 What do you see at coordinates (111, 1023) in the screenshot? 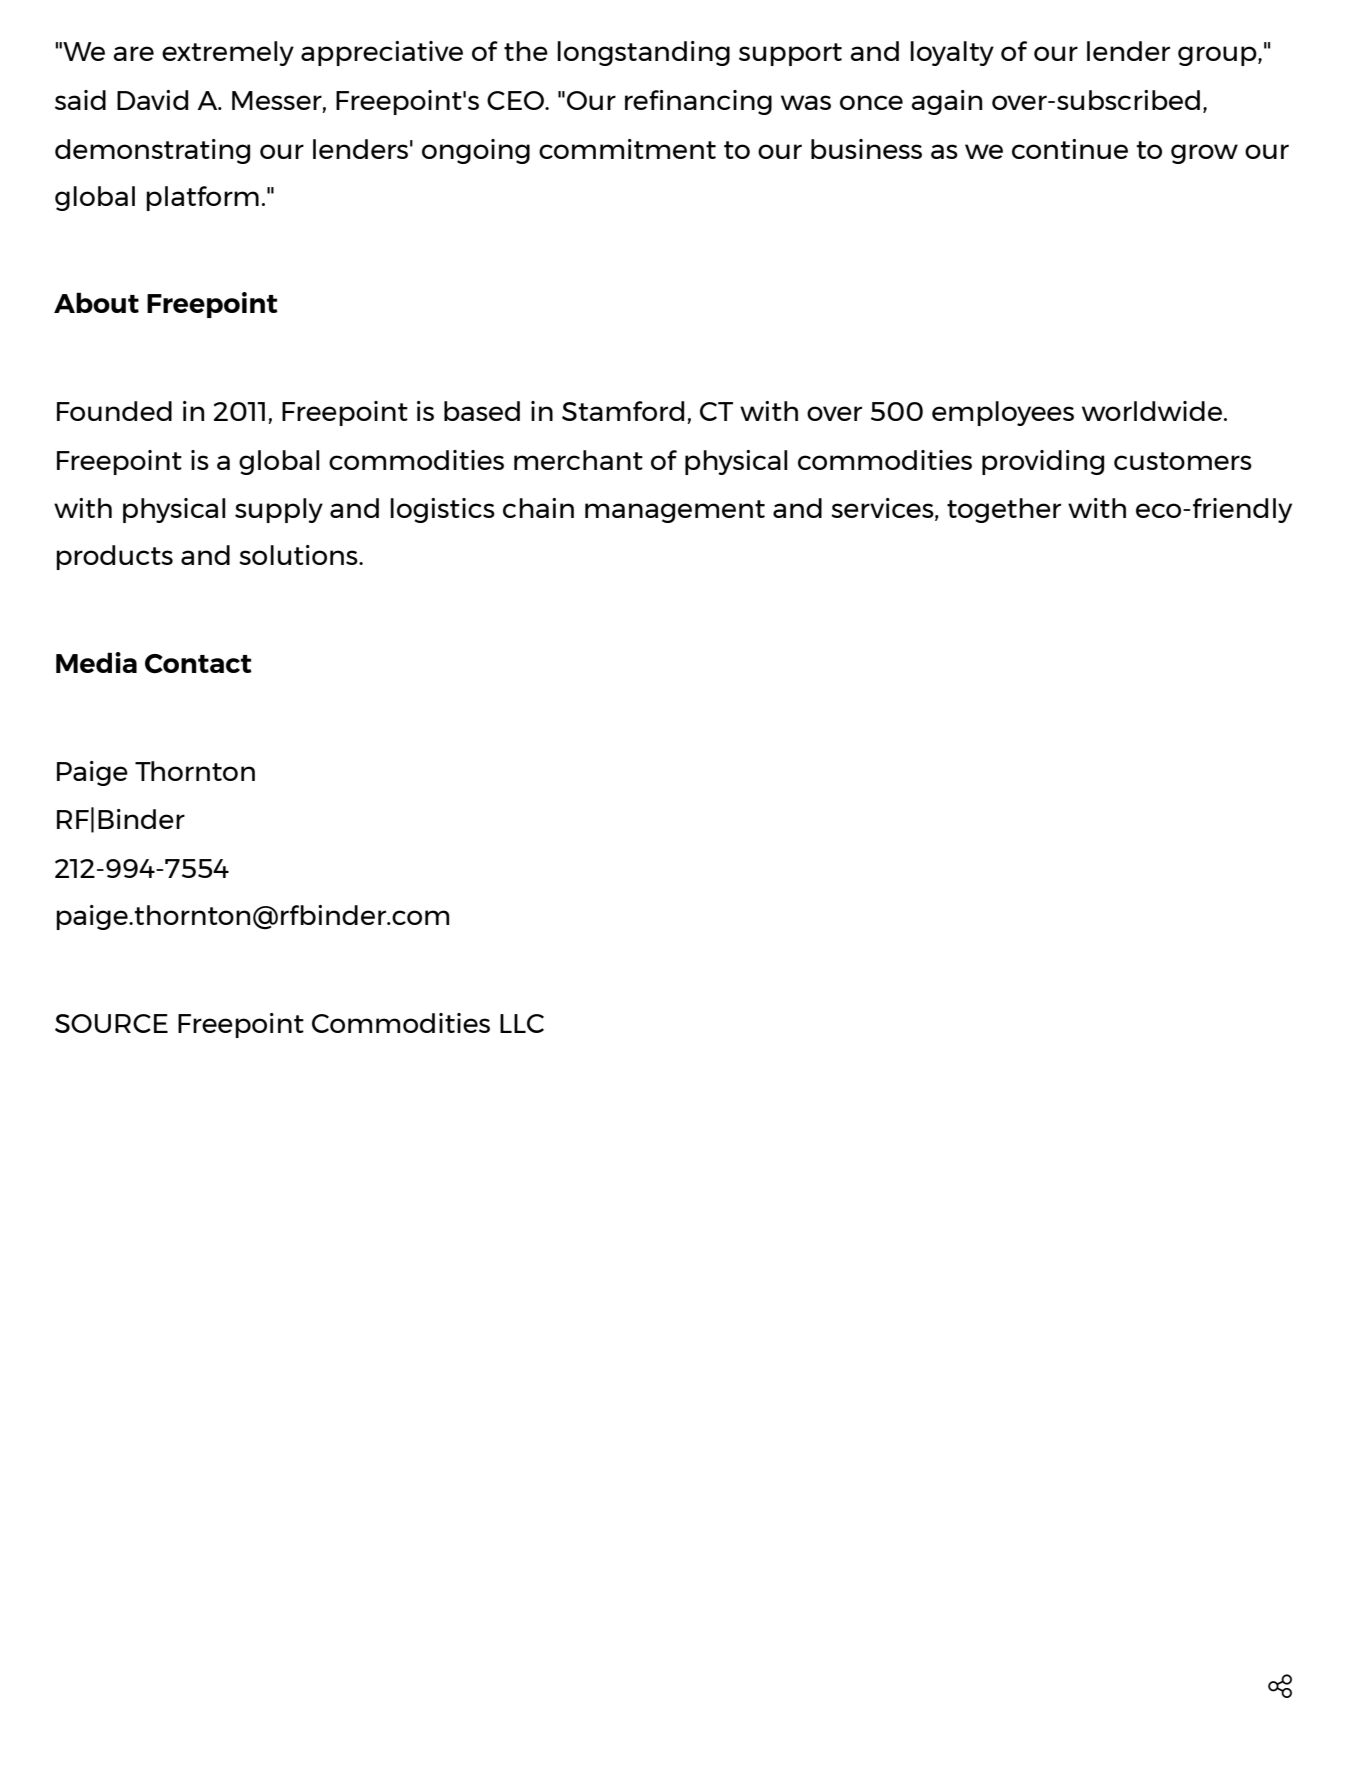
I see `SOURCE` at bounding box center [111, 1023].
